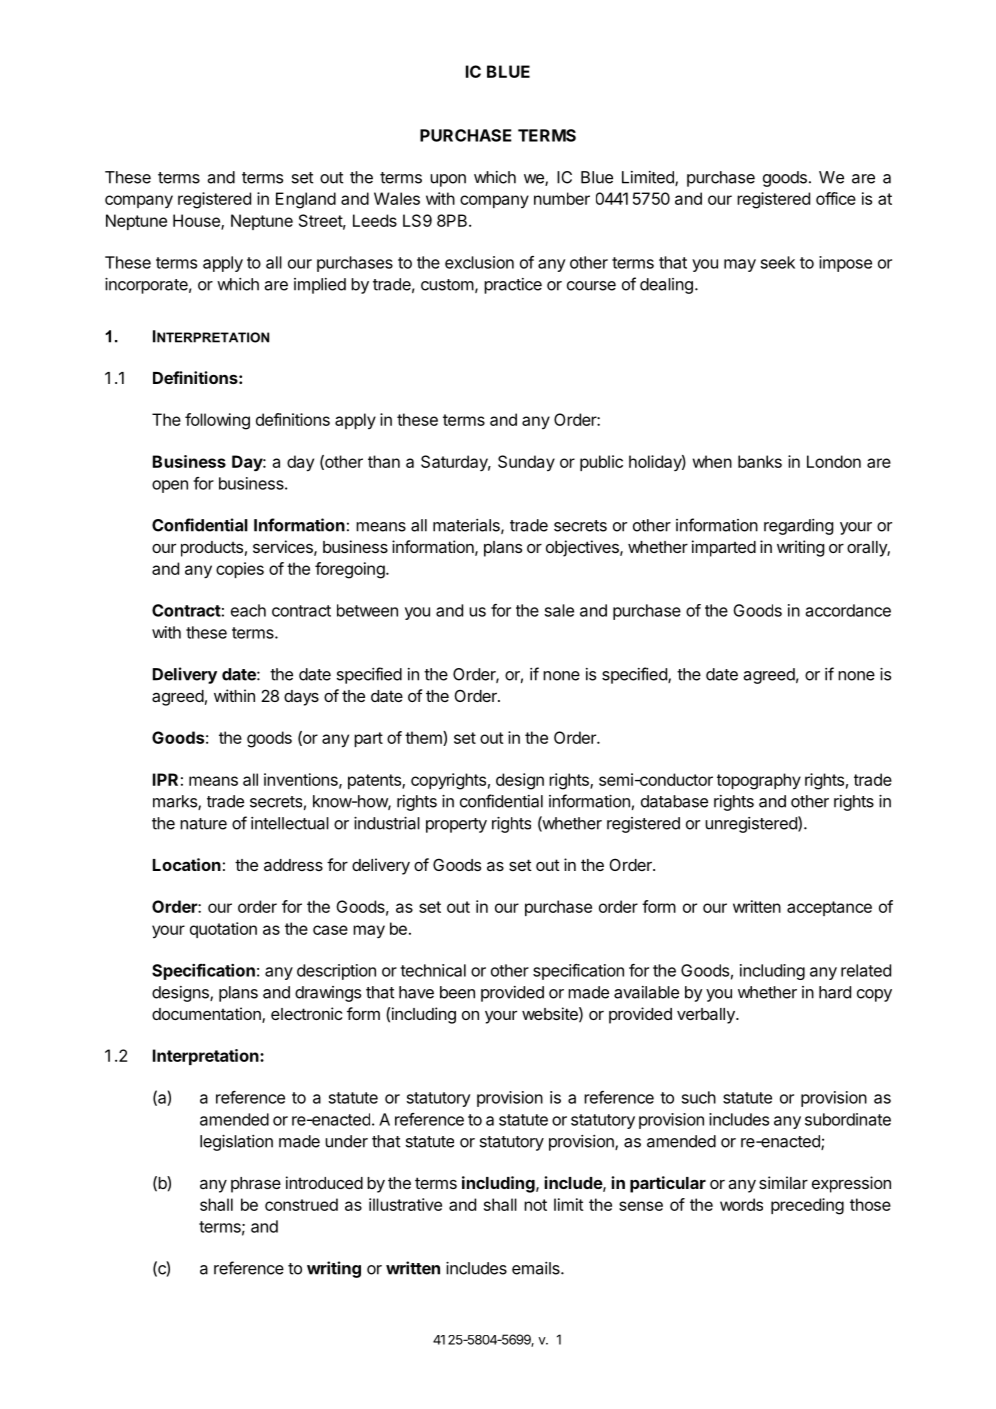 This screenshot has width=996, height=1409. What do you see at coordinates (836, 198) in the screenshot?
I see `office` at bounding box center [836, 198].
